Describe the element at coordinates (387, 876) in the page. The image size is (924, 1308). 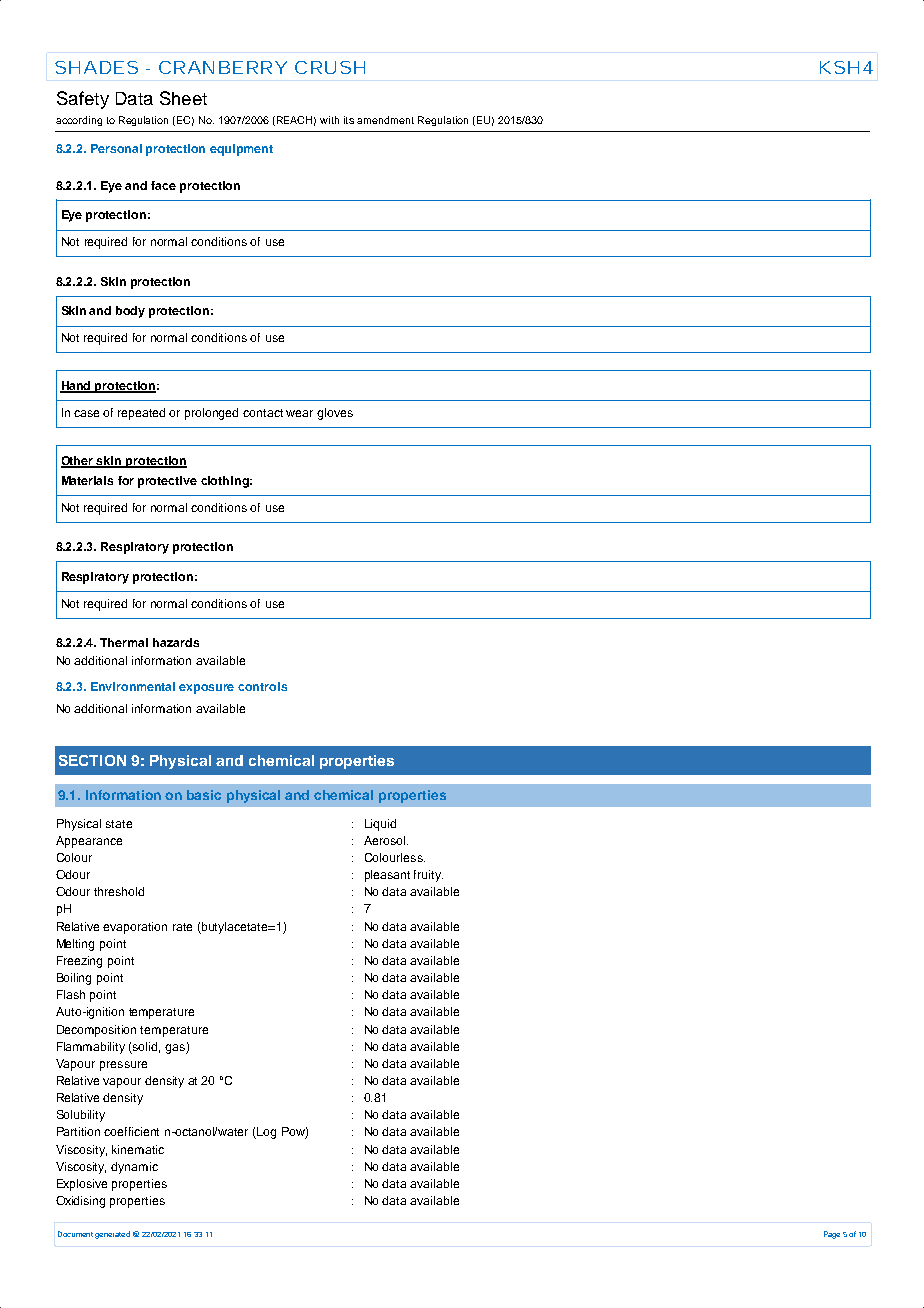
I see `pleasant` at that location.
